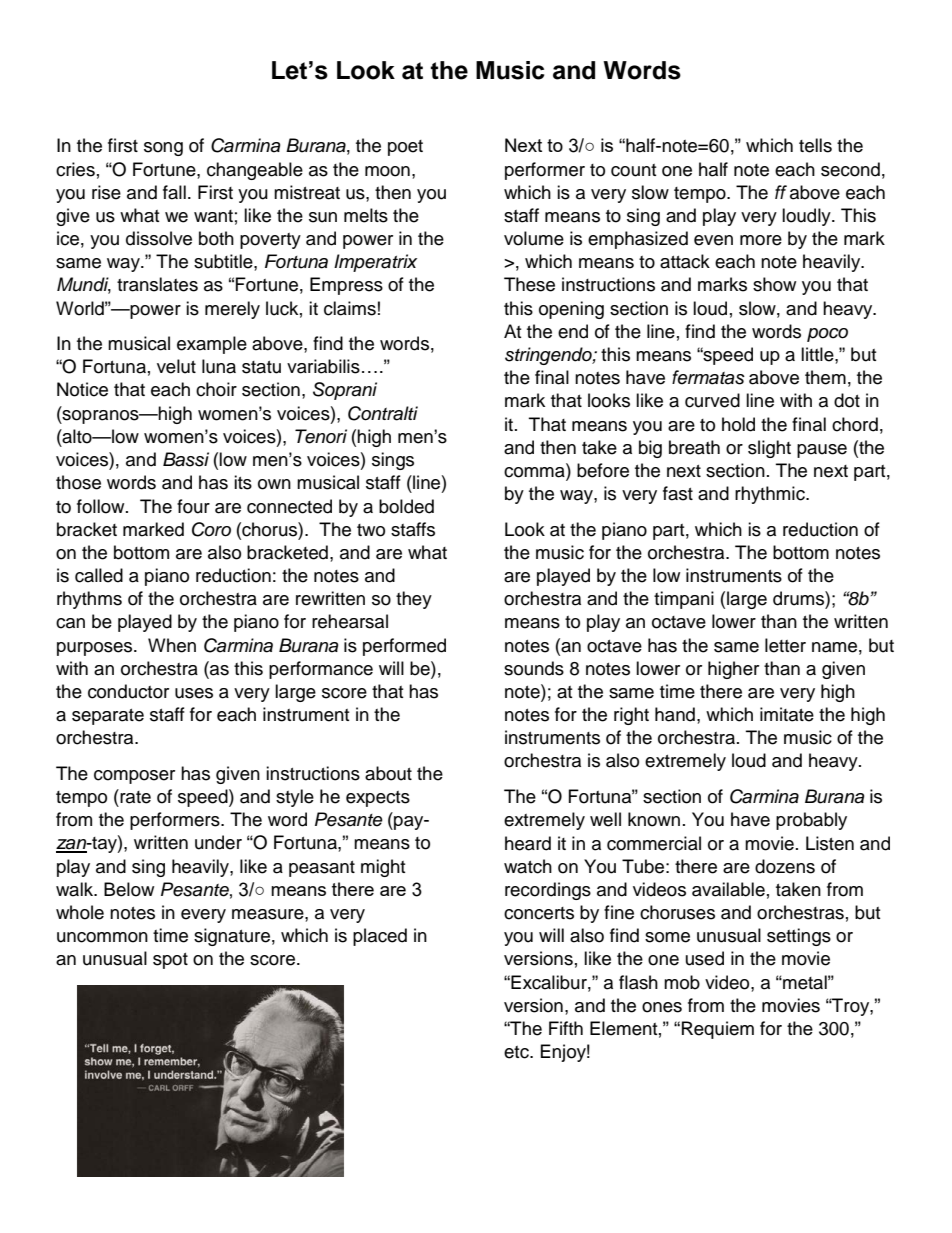 This screenshot has height=1233, width=952. I want to click on spot, so click(170, 961).
